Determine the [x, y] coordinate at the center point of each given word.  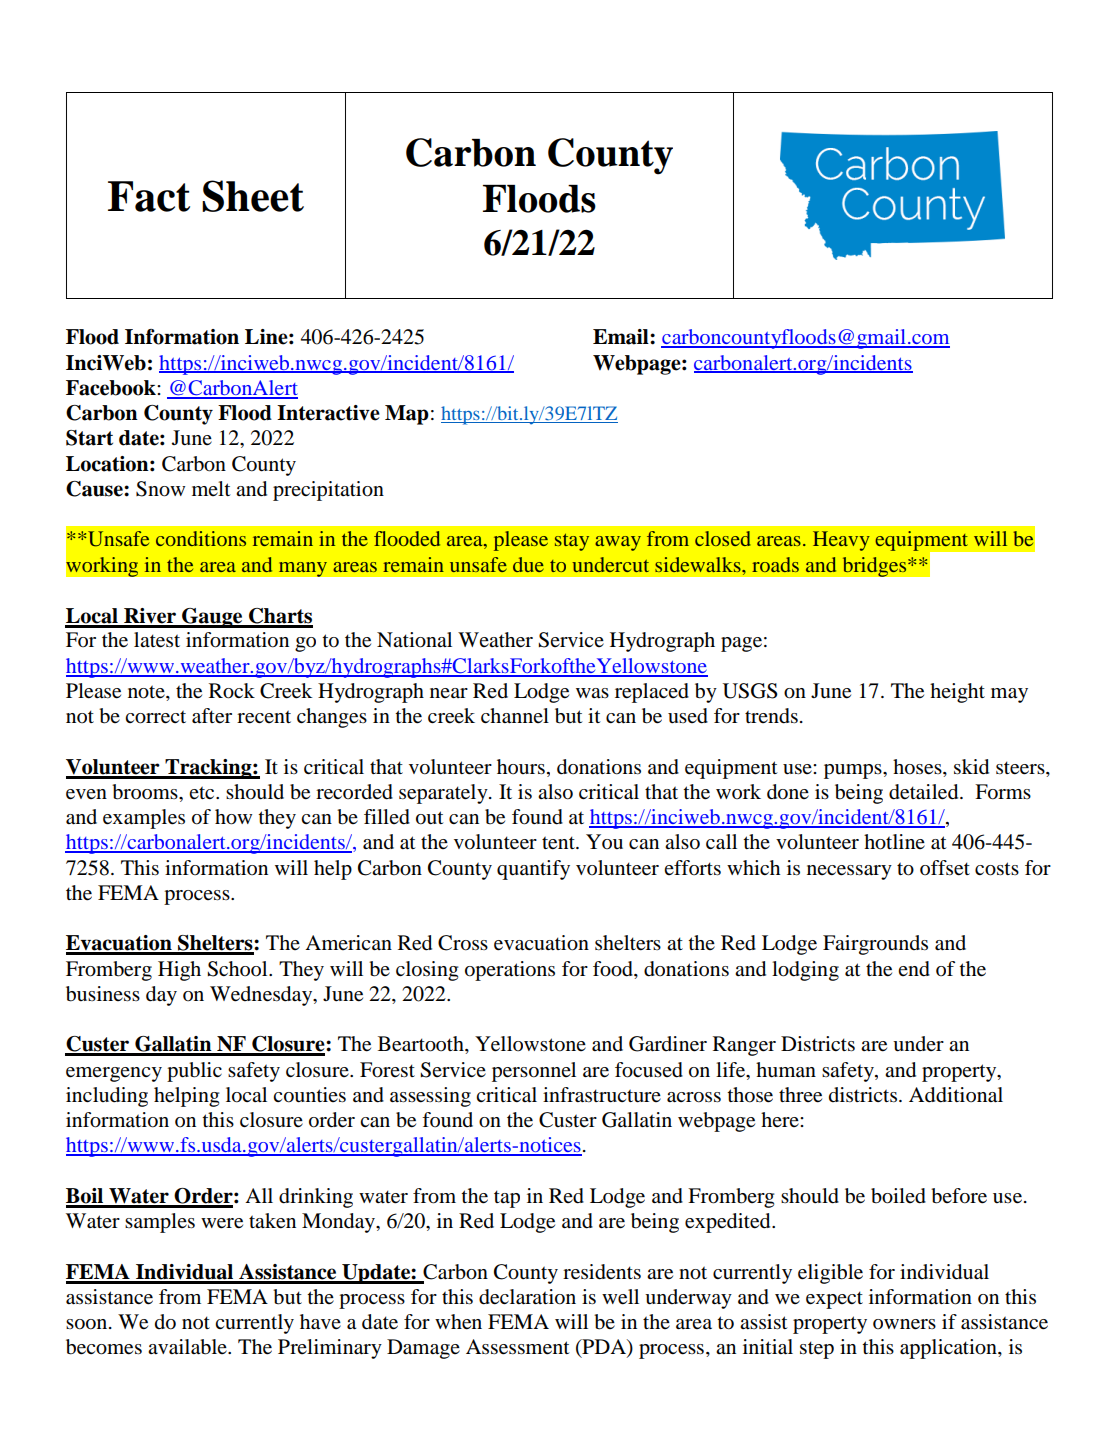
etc [203, 792]
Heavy [841, 541]
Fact [149, 196]
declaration [527, 1297]
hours [521, 767]
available [188, 1347]
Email [622, 337]
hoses [918, 767]
